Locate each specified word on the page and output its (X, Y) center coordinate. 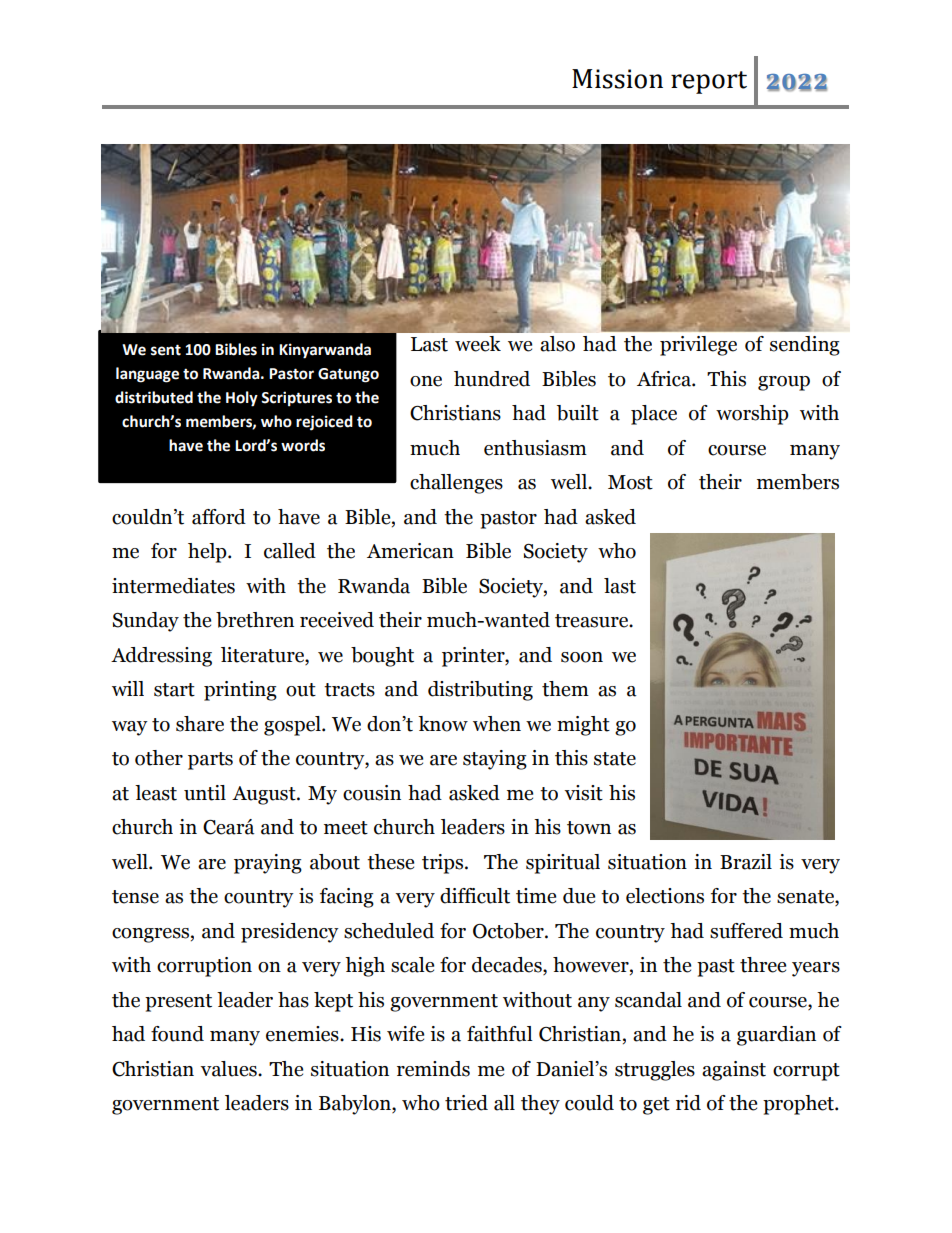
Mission (617, 79)
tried (466, 1103)
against (734, 1071)
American (410, 551)
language (147, 375)
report (709, 82)
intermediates (173, 586)
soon (582, 657)
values (229, 1069)
